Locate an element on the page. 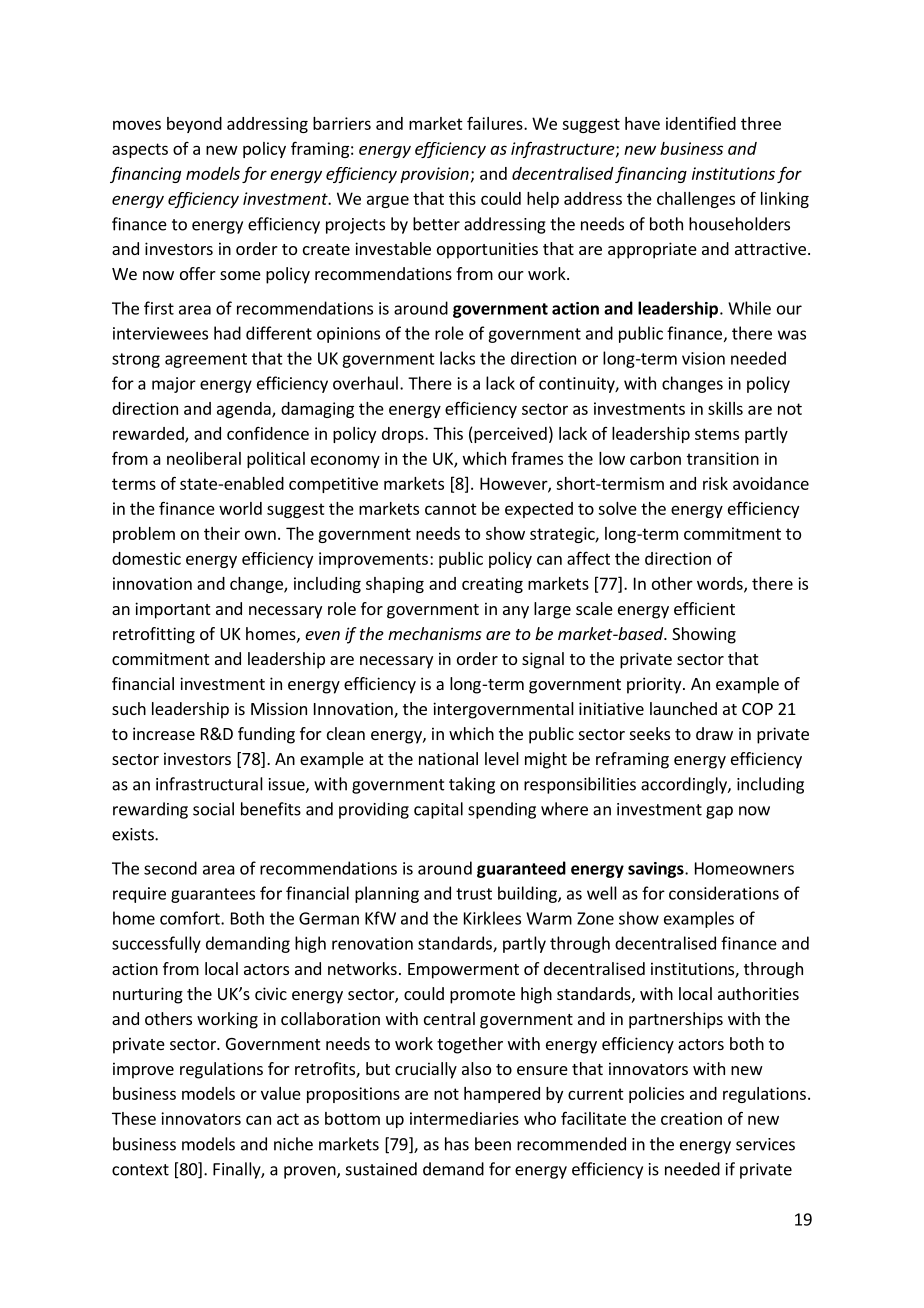  efficient is located at coordinates (704, 608).
